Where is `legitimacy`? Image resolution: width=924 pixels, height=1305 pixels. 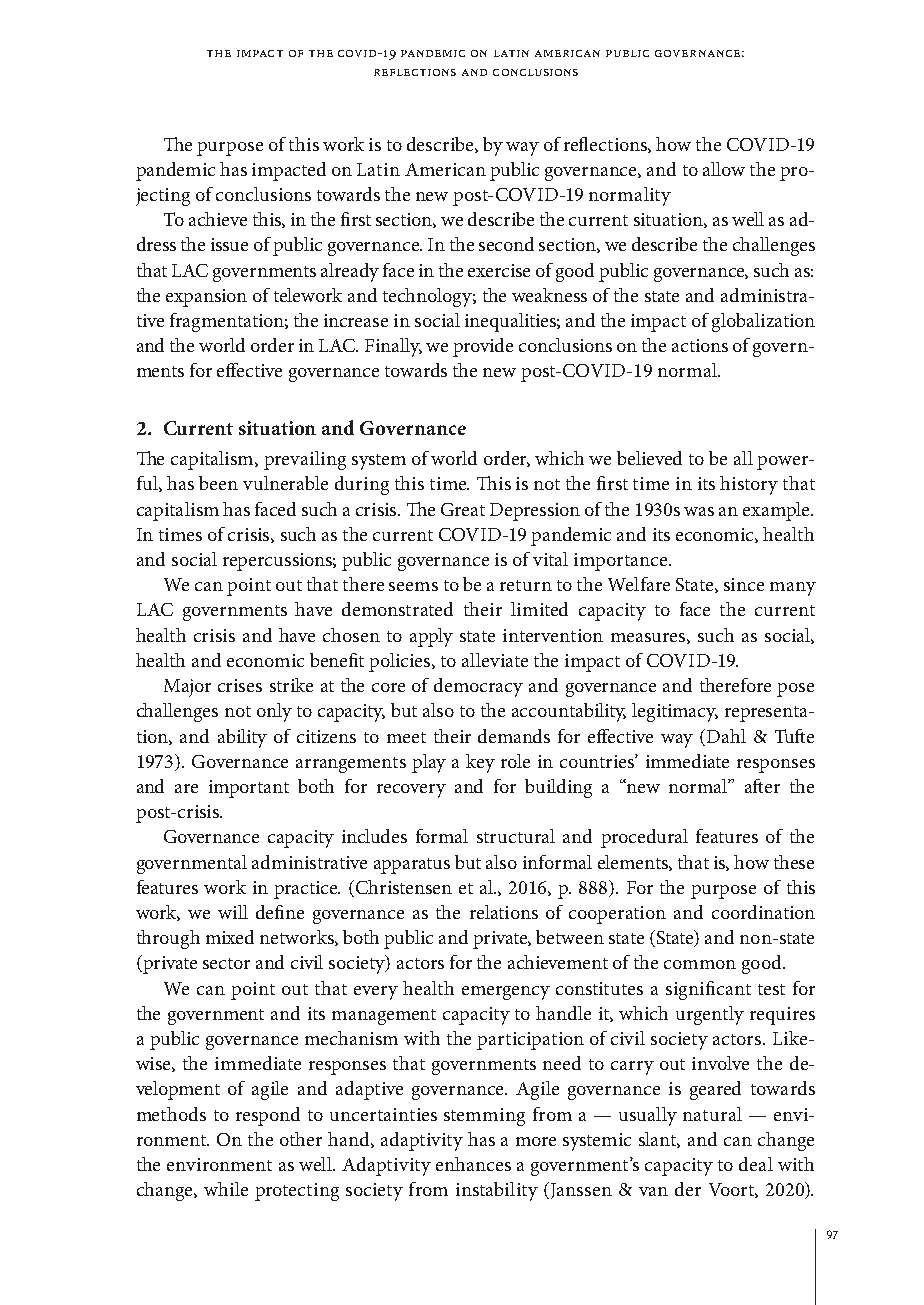
legitimacy is located at coordinates (675, 712).
